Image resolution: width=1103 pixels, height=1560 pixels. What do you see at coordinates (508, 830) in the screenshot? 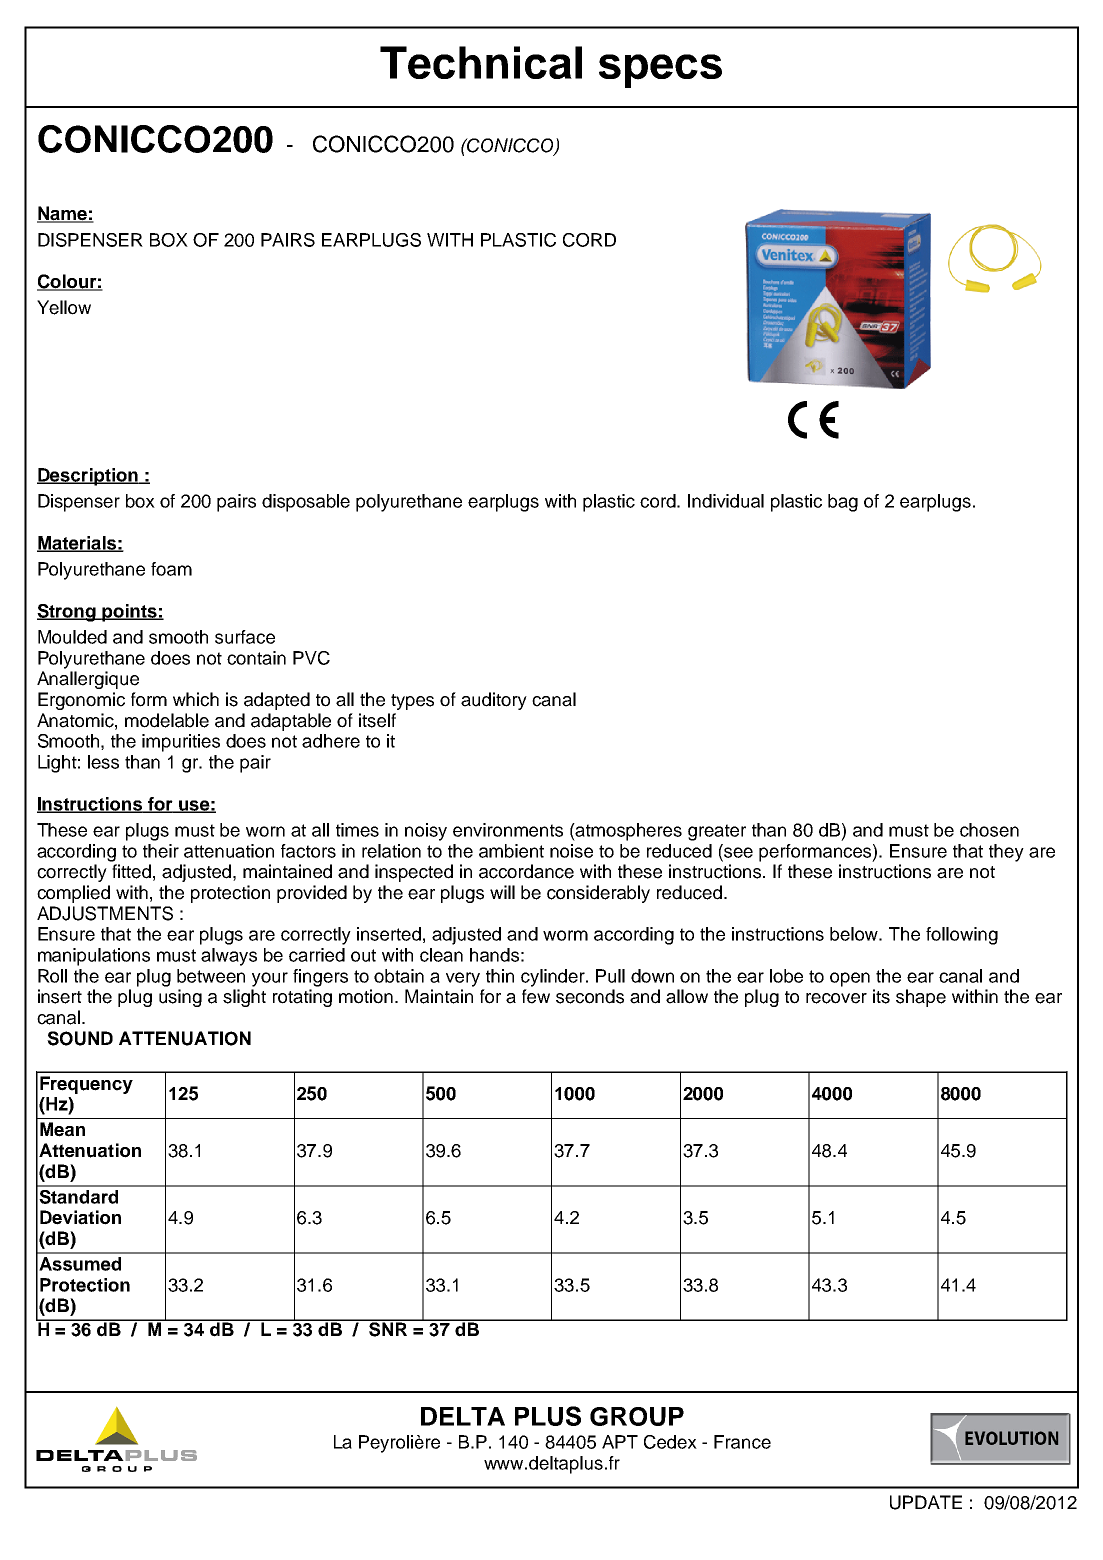
I see `environments` at bounding box center [508, 830].
